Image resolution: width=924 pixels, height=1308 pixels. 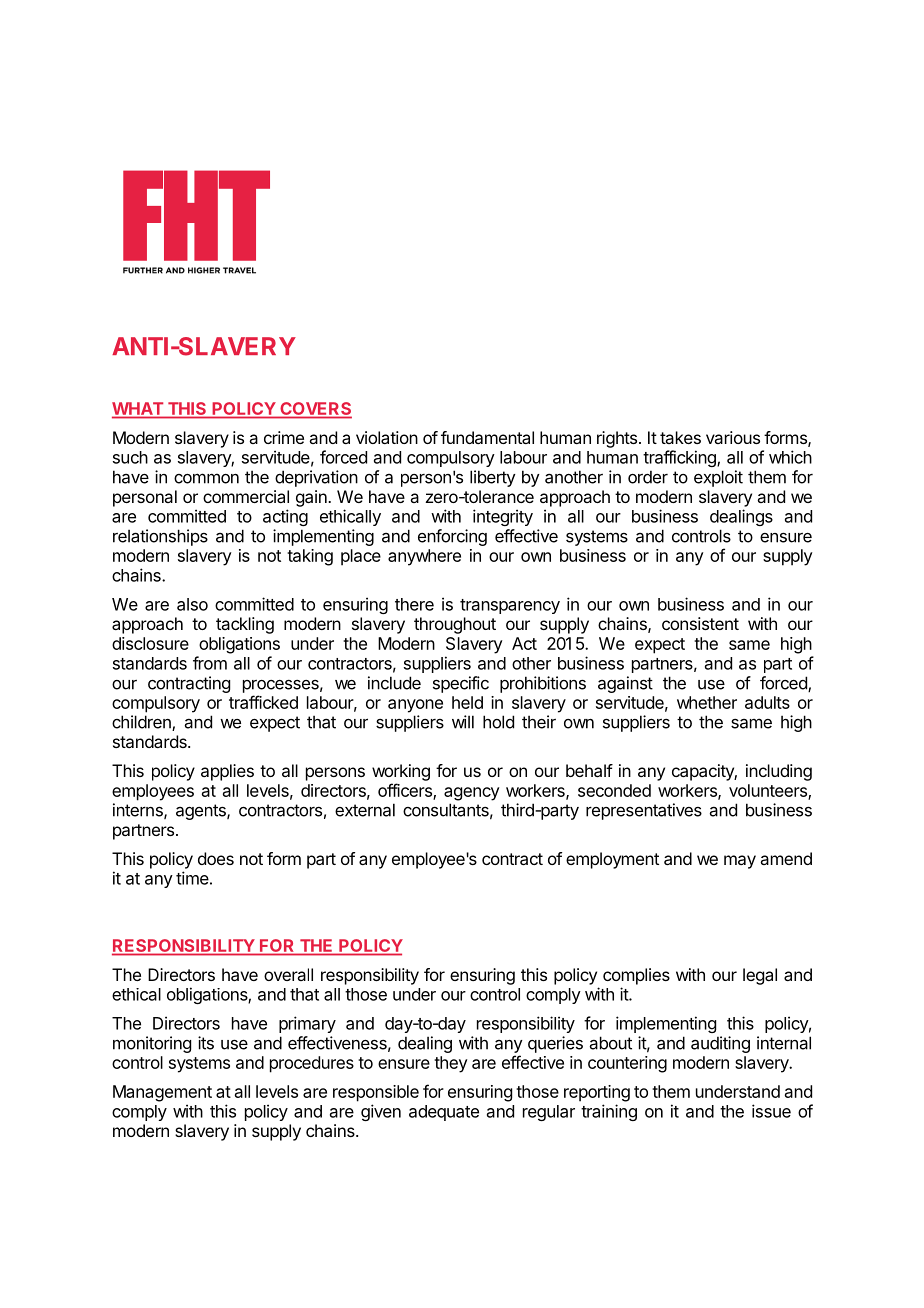 What do you see at coordinates (192, 604) in the screenshot?
I see `also` at bounding box center [192, 604].
